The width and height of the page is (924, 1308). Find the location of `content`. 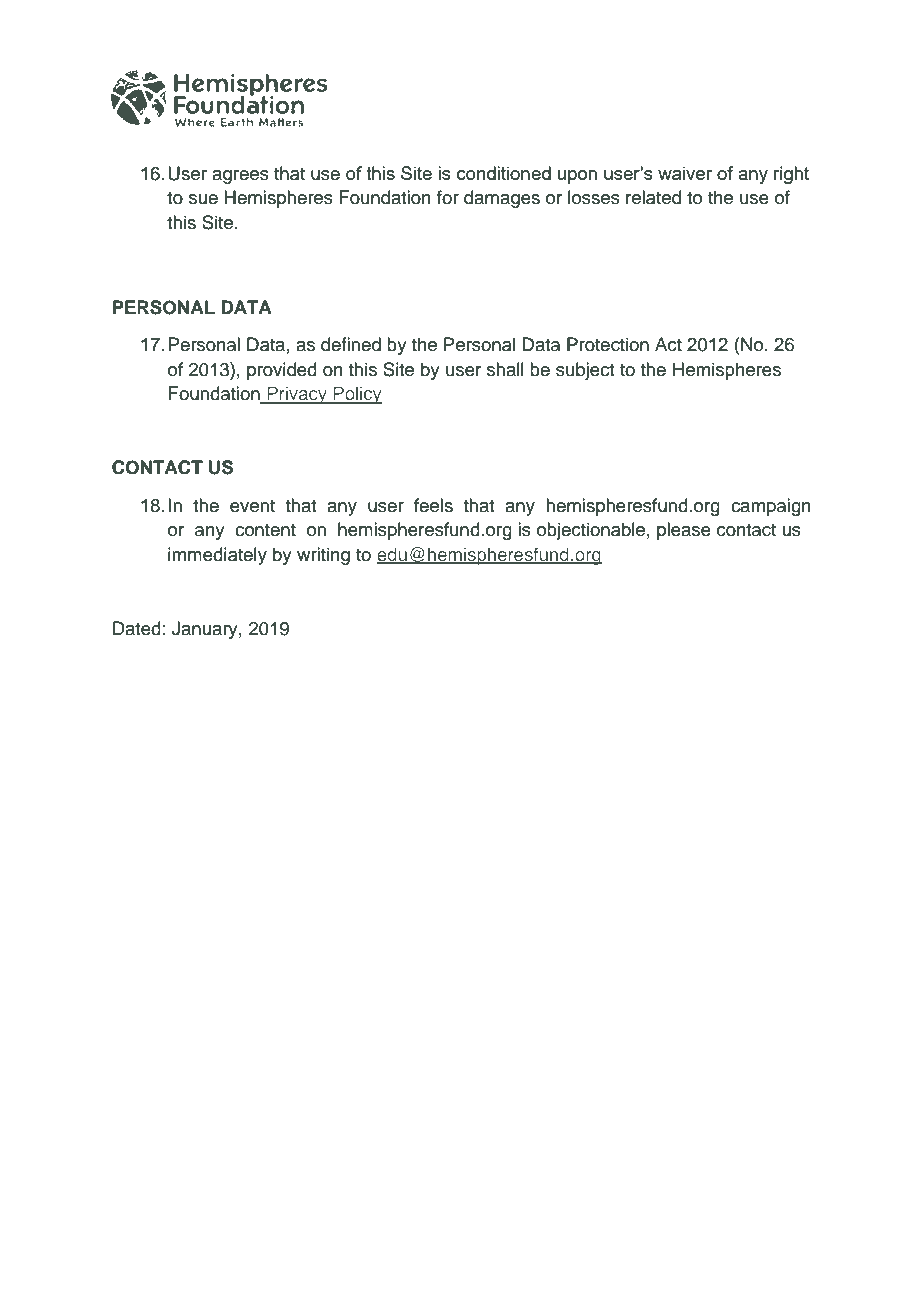

content is located at coordinates (265, 530).
